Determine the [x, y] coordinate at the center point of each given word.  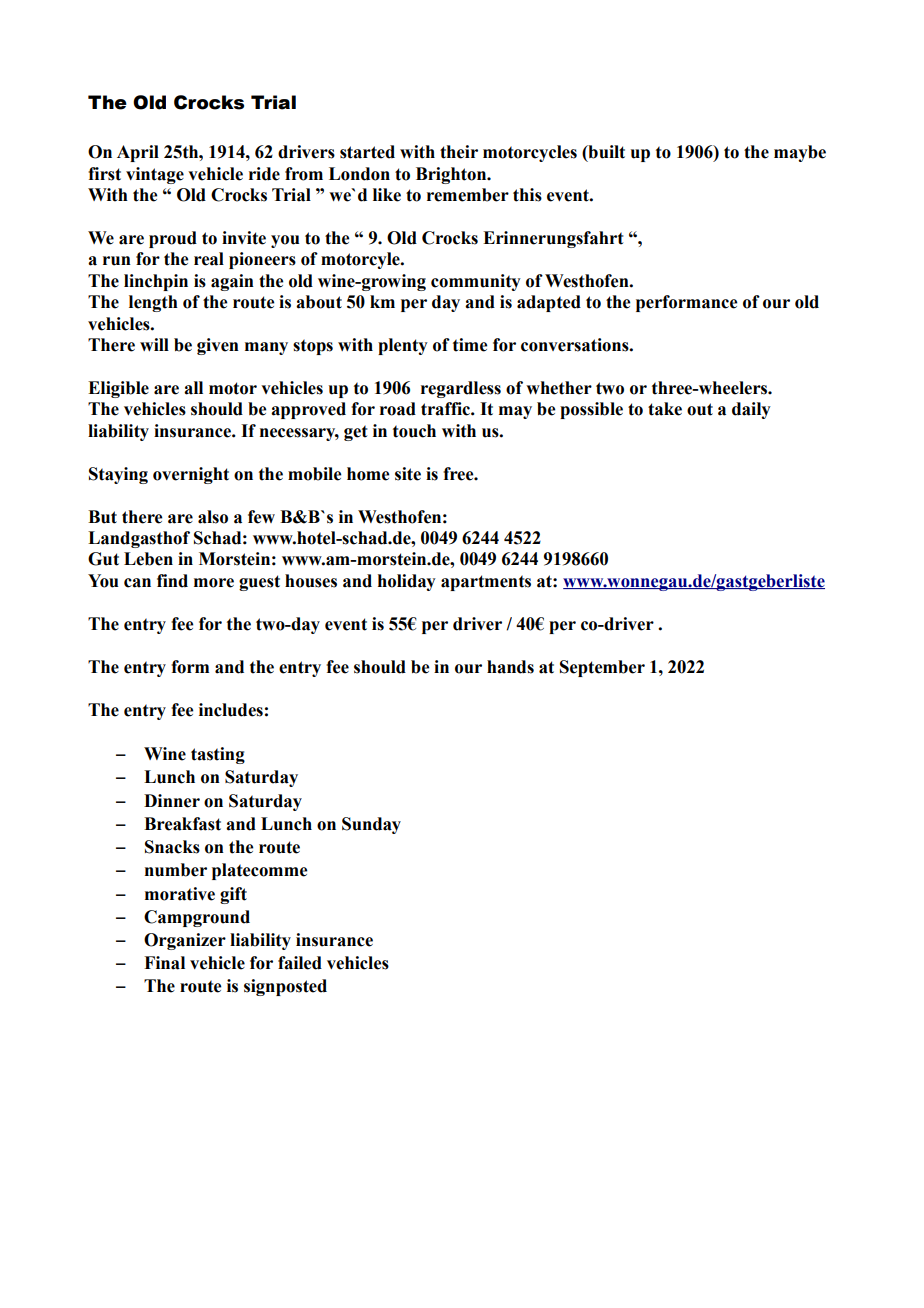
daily [751, 410]
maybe [800, 153]
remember [468, 195]
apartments [486, 583]
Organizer [185, 941]
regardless [461, 389]
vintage [155, 175]
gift [233, 895]
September [602, 668]
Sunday [371, 825]
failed [300, 963]
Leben [148, 559]
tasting [218, 755]
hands [510, 667]
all [193, 388]
